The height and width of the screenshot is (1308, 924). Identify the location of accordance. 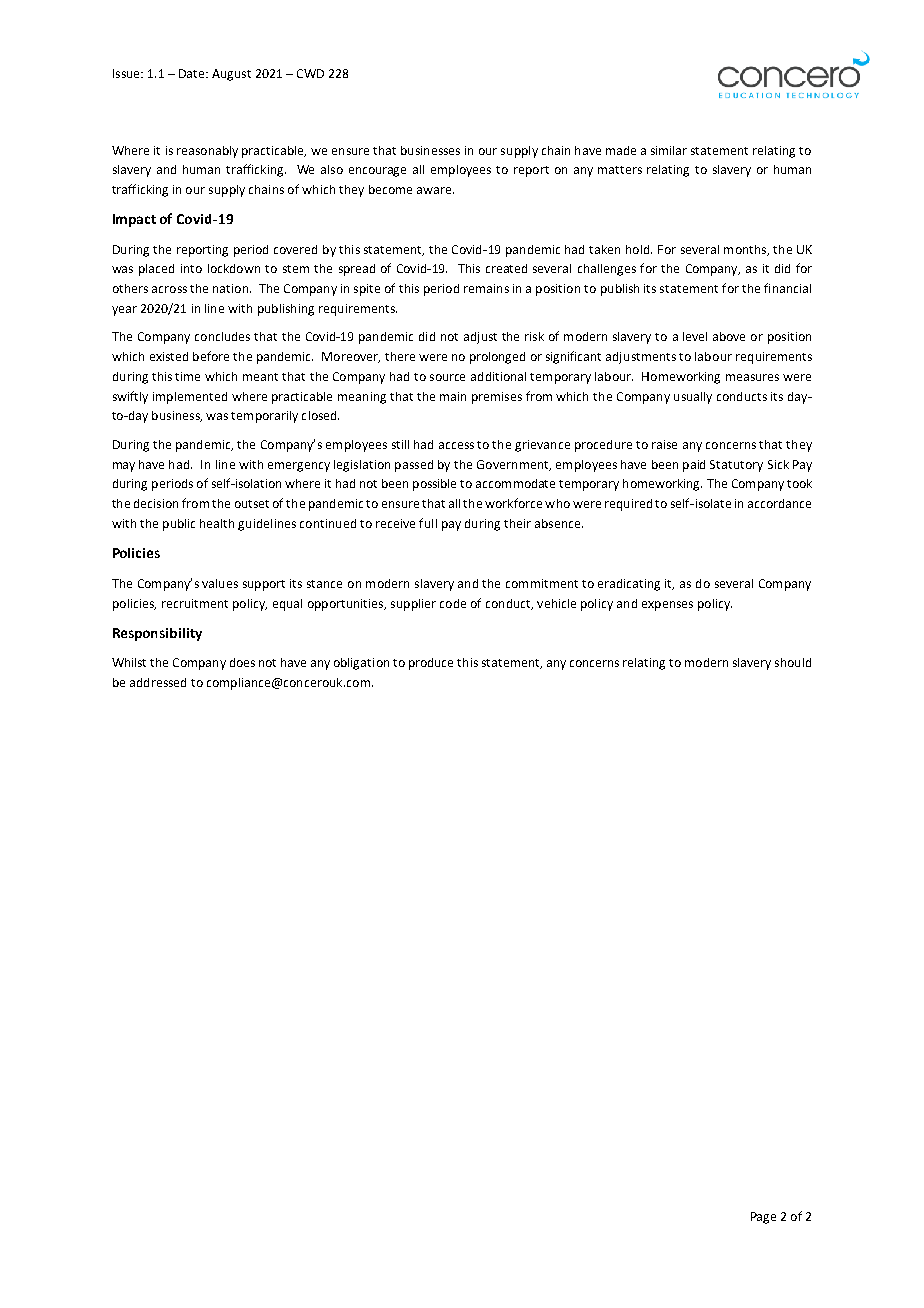
(779, 503).
